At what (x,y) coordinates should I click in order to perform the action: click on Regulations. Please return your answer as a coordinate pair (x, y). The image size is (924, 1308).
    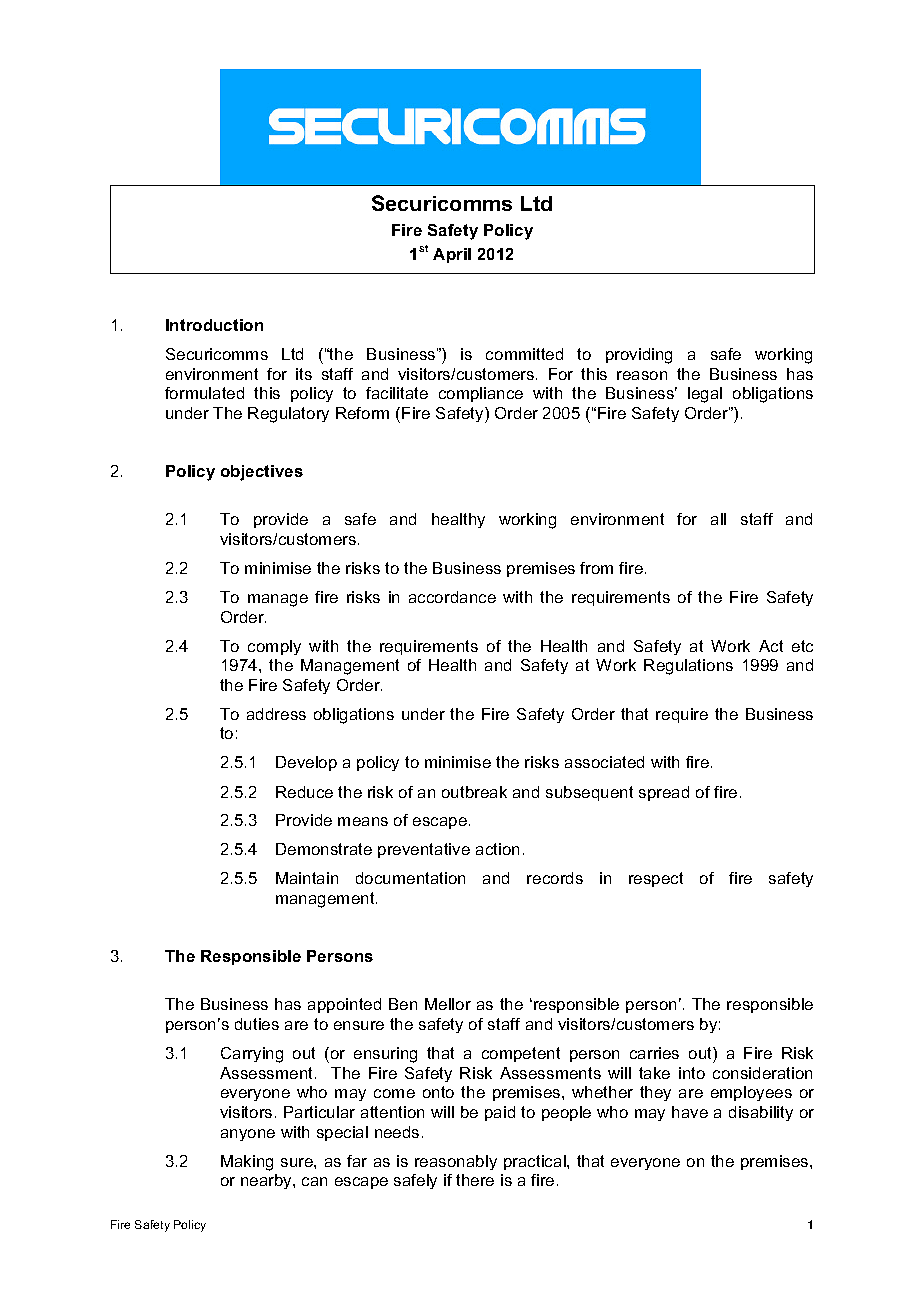
    Looking at the image, I should click on (688, 667).
